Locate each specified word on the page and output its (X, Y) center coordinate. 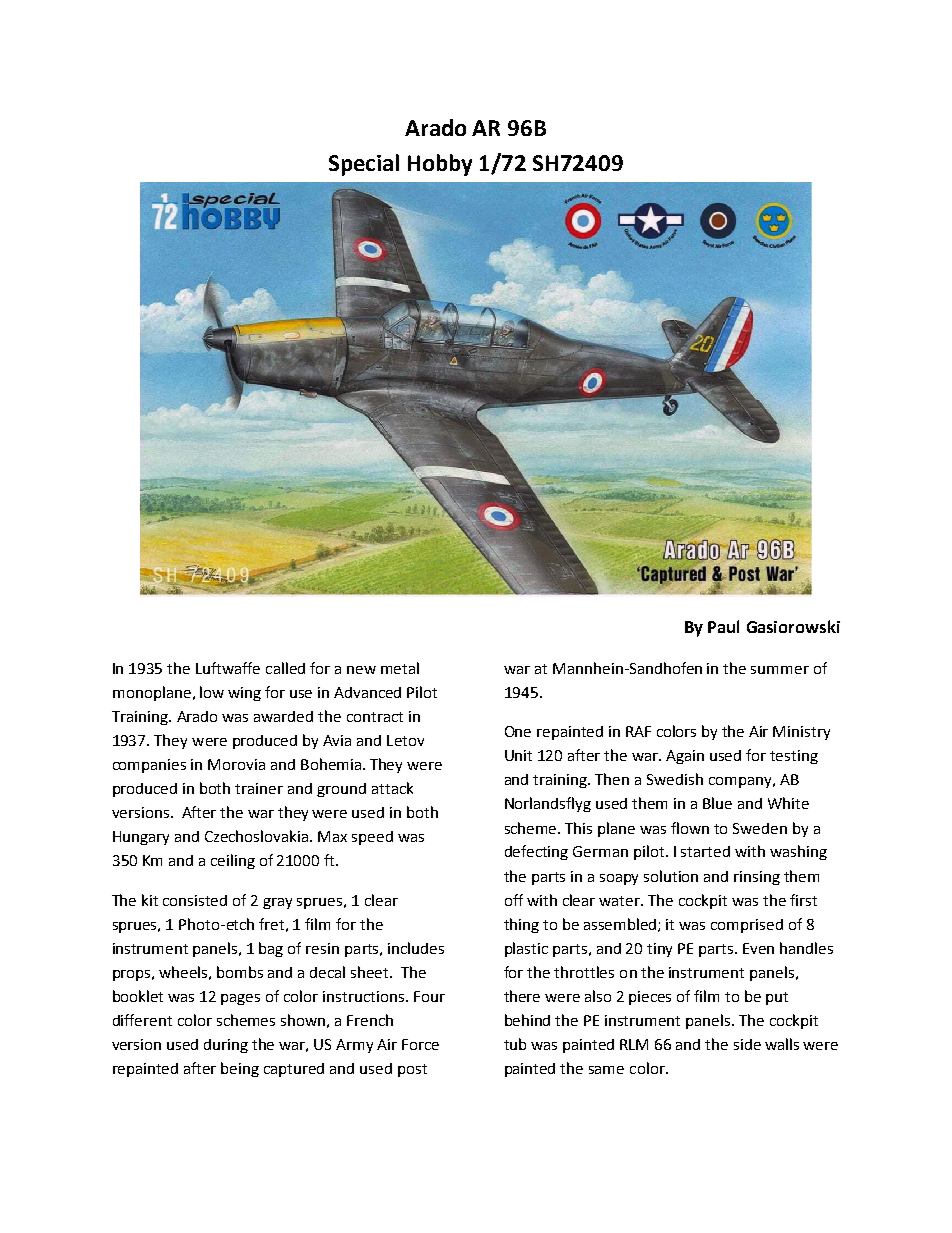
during (226, 1046)
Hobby (440, 165)
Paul (723, 626)
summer (780, 670)
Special (364, 165)
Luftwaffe (228, 668)
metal (400, 668)
